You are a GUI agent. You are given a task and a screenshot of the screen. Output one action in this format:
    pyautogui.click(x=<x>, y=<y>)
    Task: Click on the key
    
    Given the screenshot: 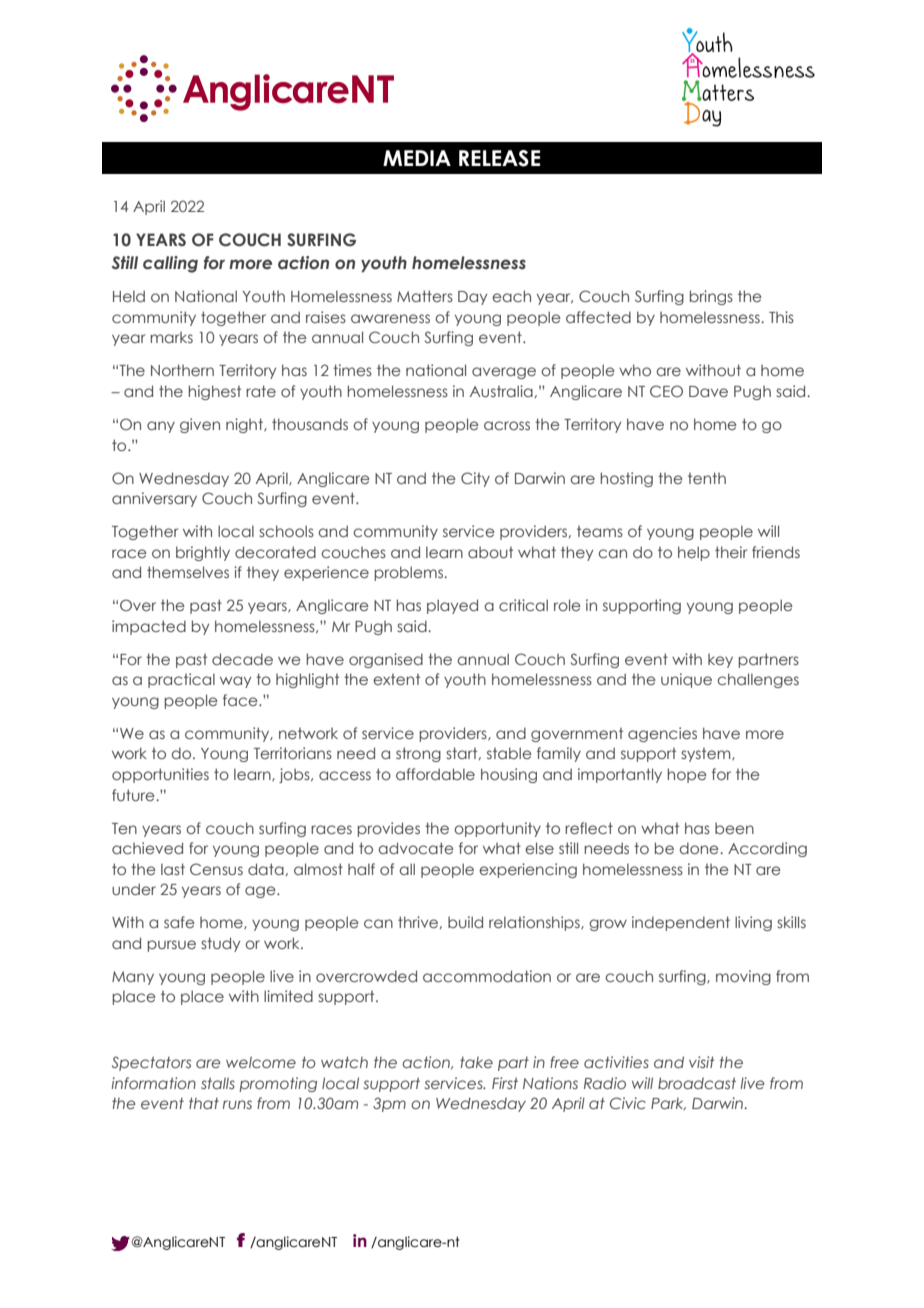 What is the action you would take?
    pyautogui.click(x=720, y=661)
